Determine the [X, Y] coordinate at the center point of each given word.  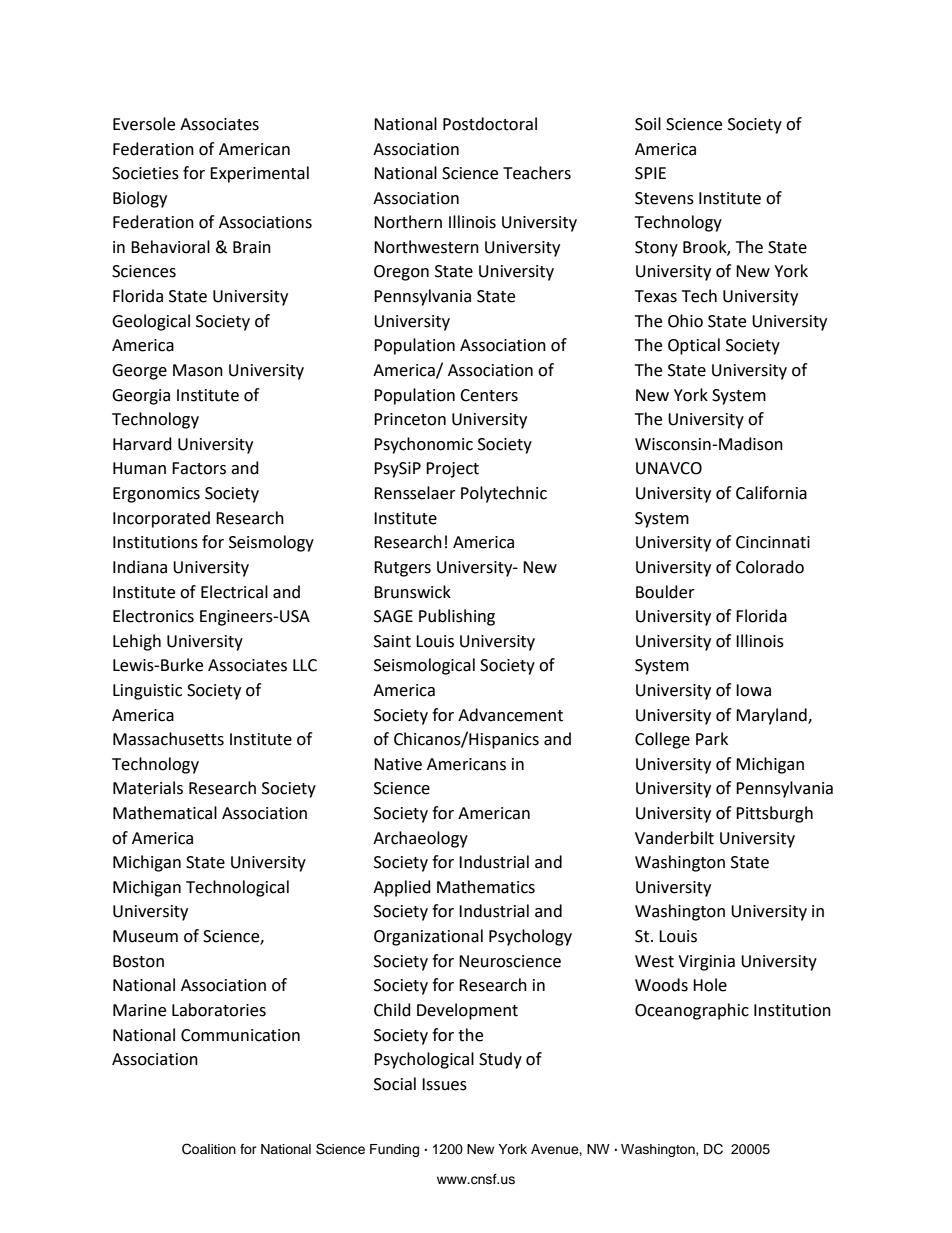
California [771, 493]
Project [452, 470]
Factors [199, 468]
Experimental [259, 174]
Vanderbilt [674, 838]
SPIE [650, 173]
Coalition [209, 1149]
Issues [444, 1084]
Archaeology [420, 839]
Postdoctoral [490, 124]
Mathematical [165, 813]
